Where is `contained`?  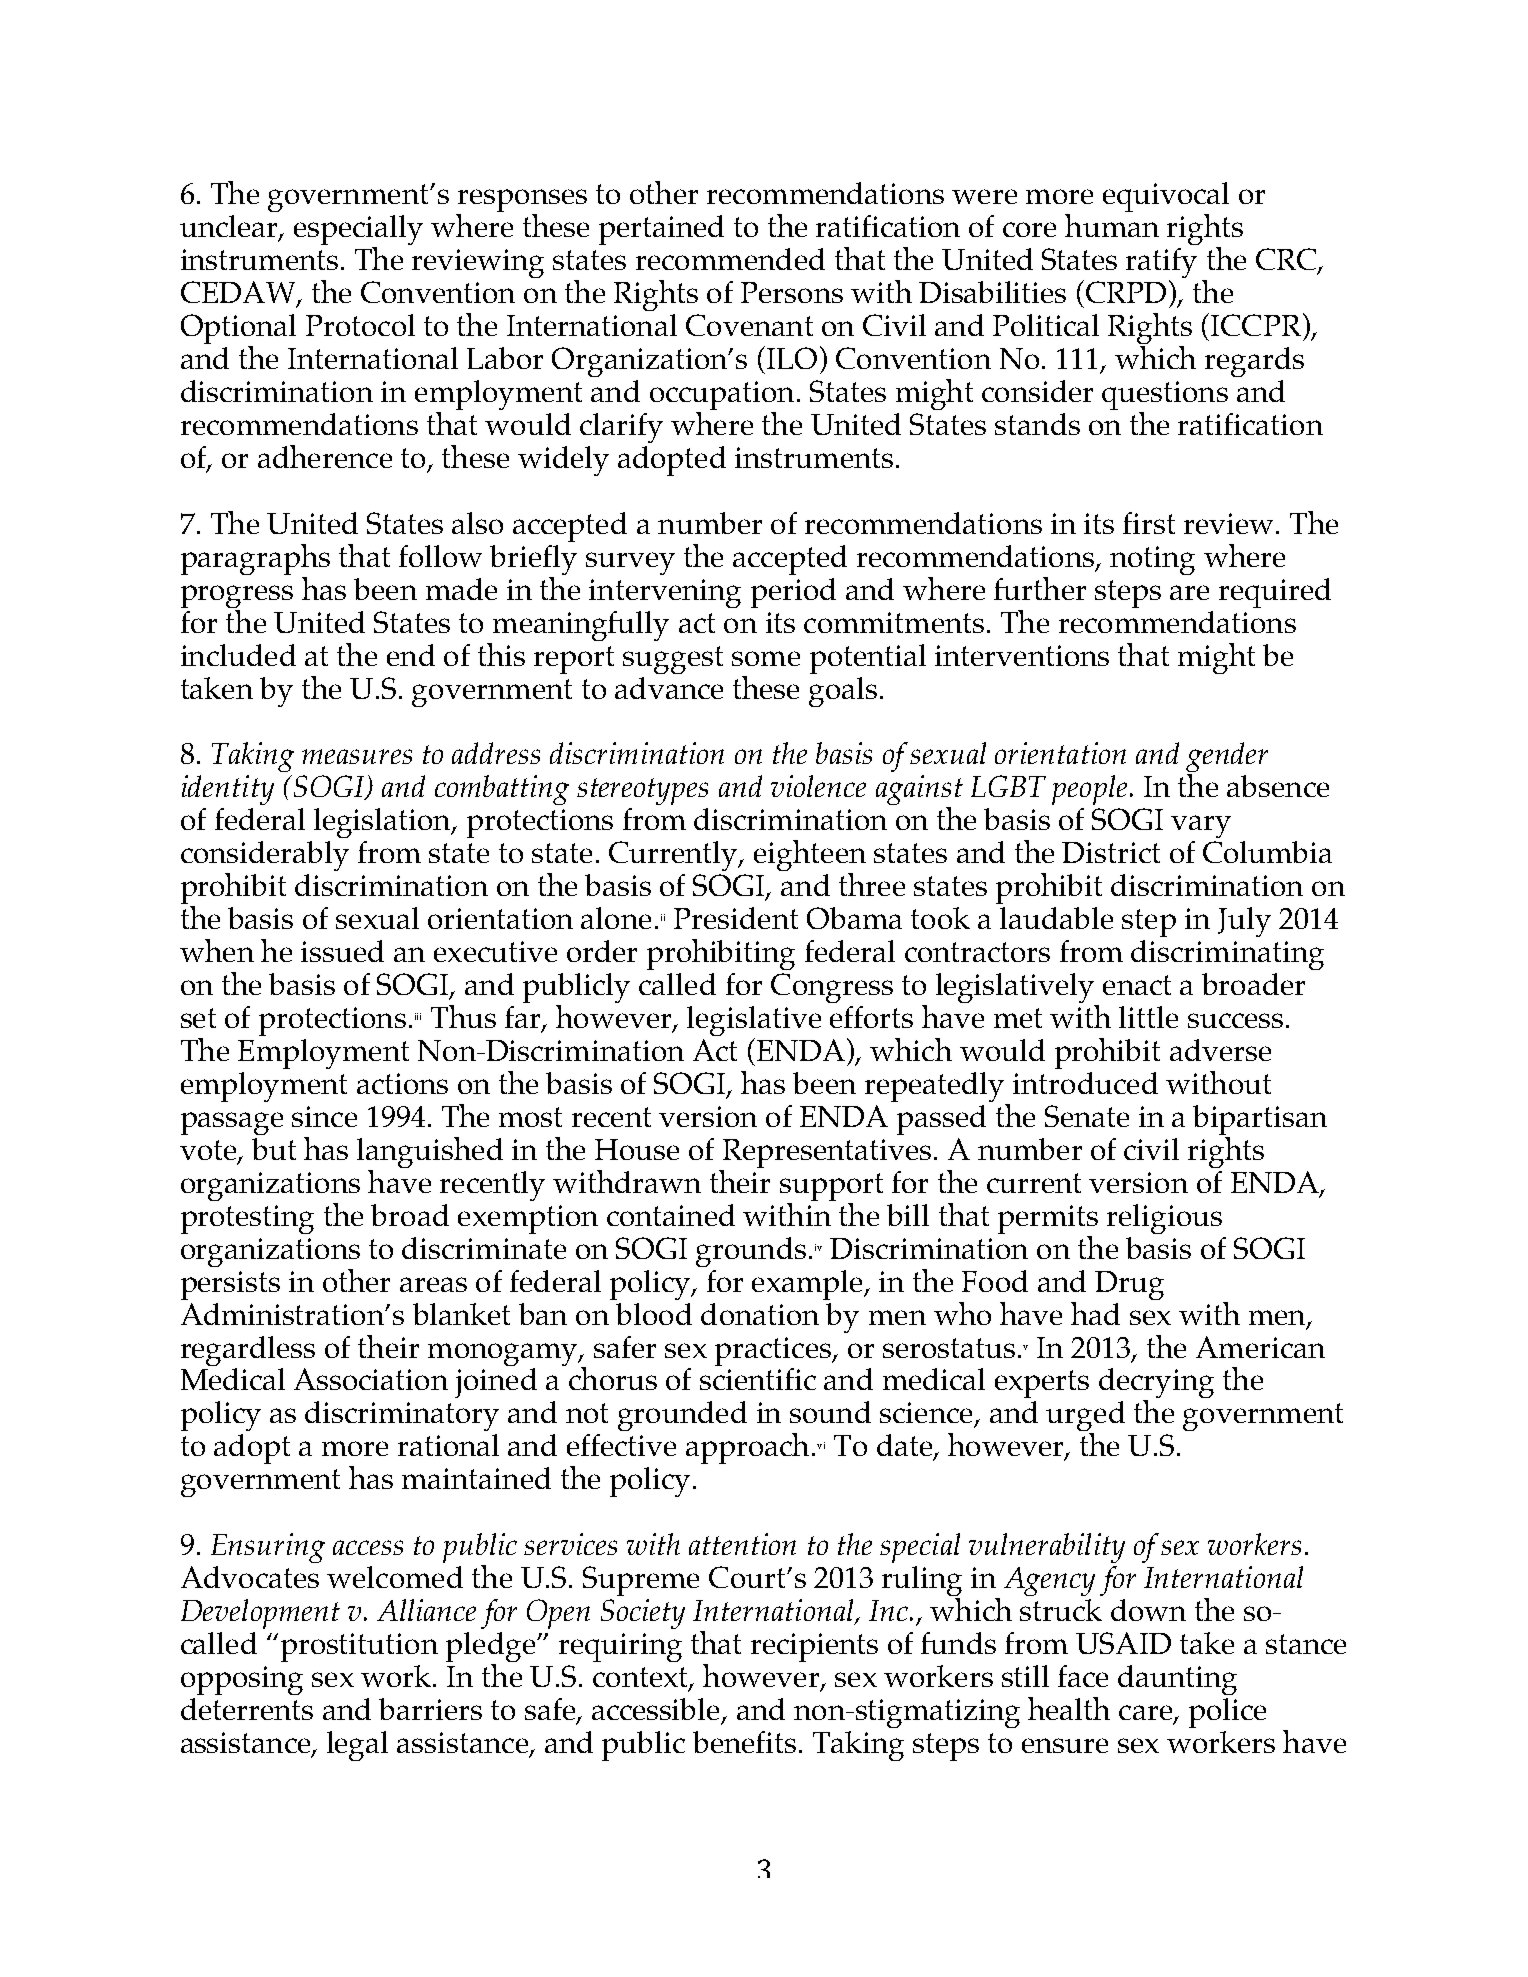 contained is located at coordinates (671, 1215).
